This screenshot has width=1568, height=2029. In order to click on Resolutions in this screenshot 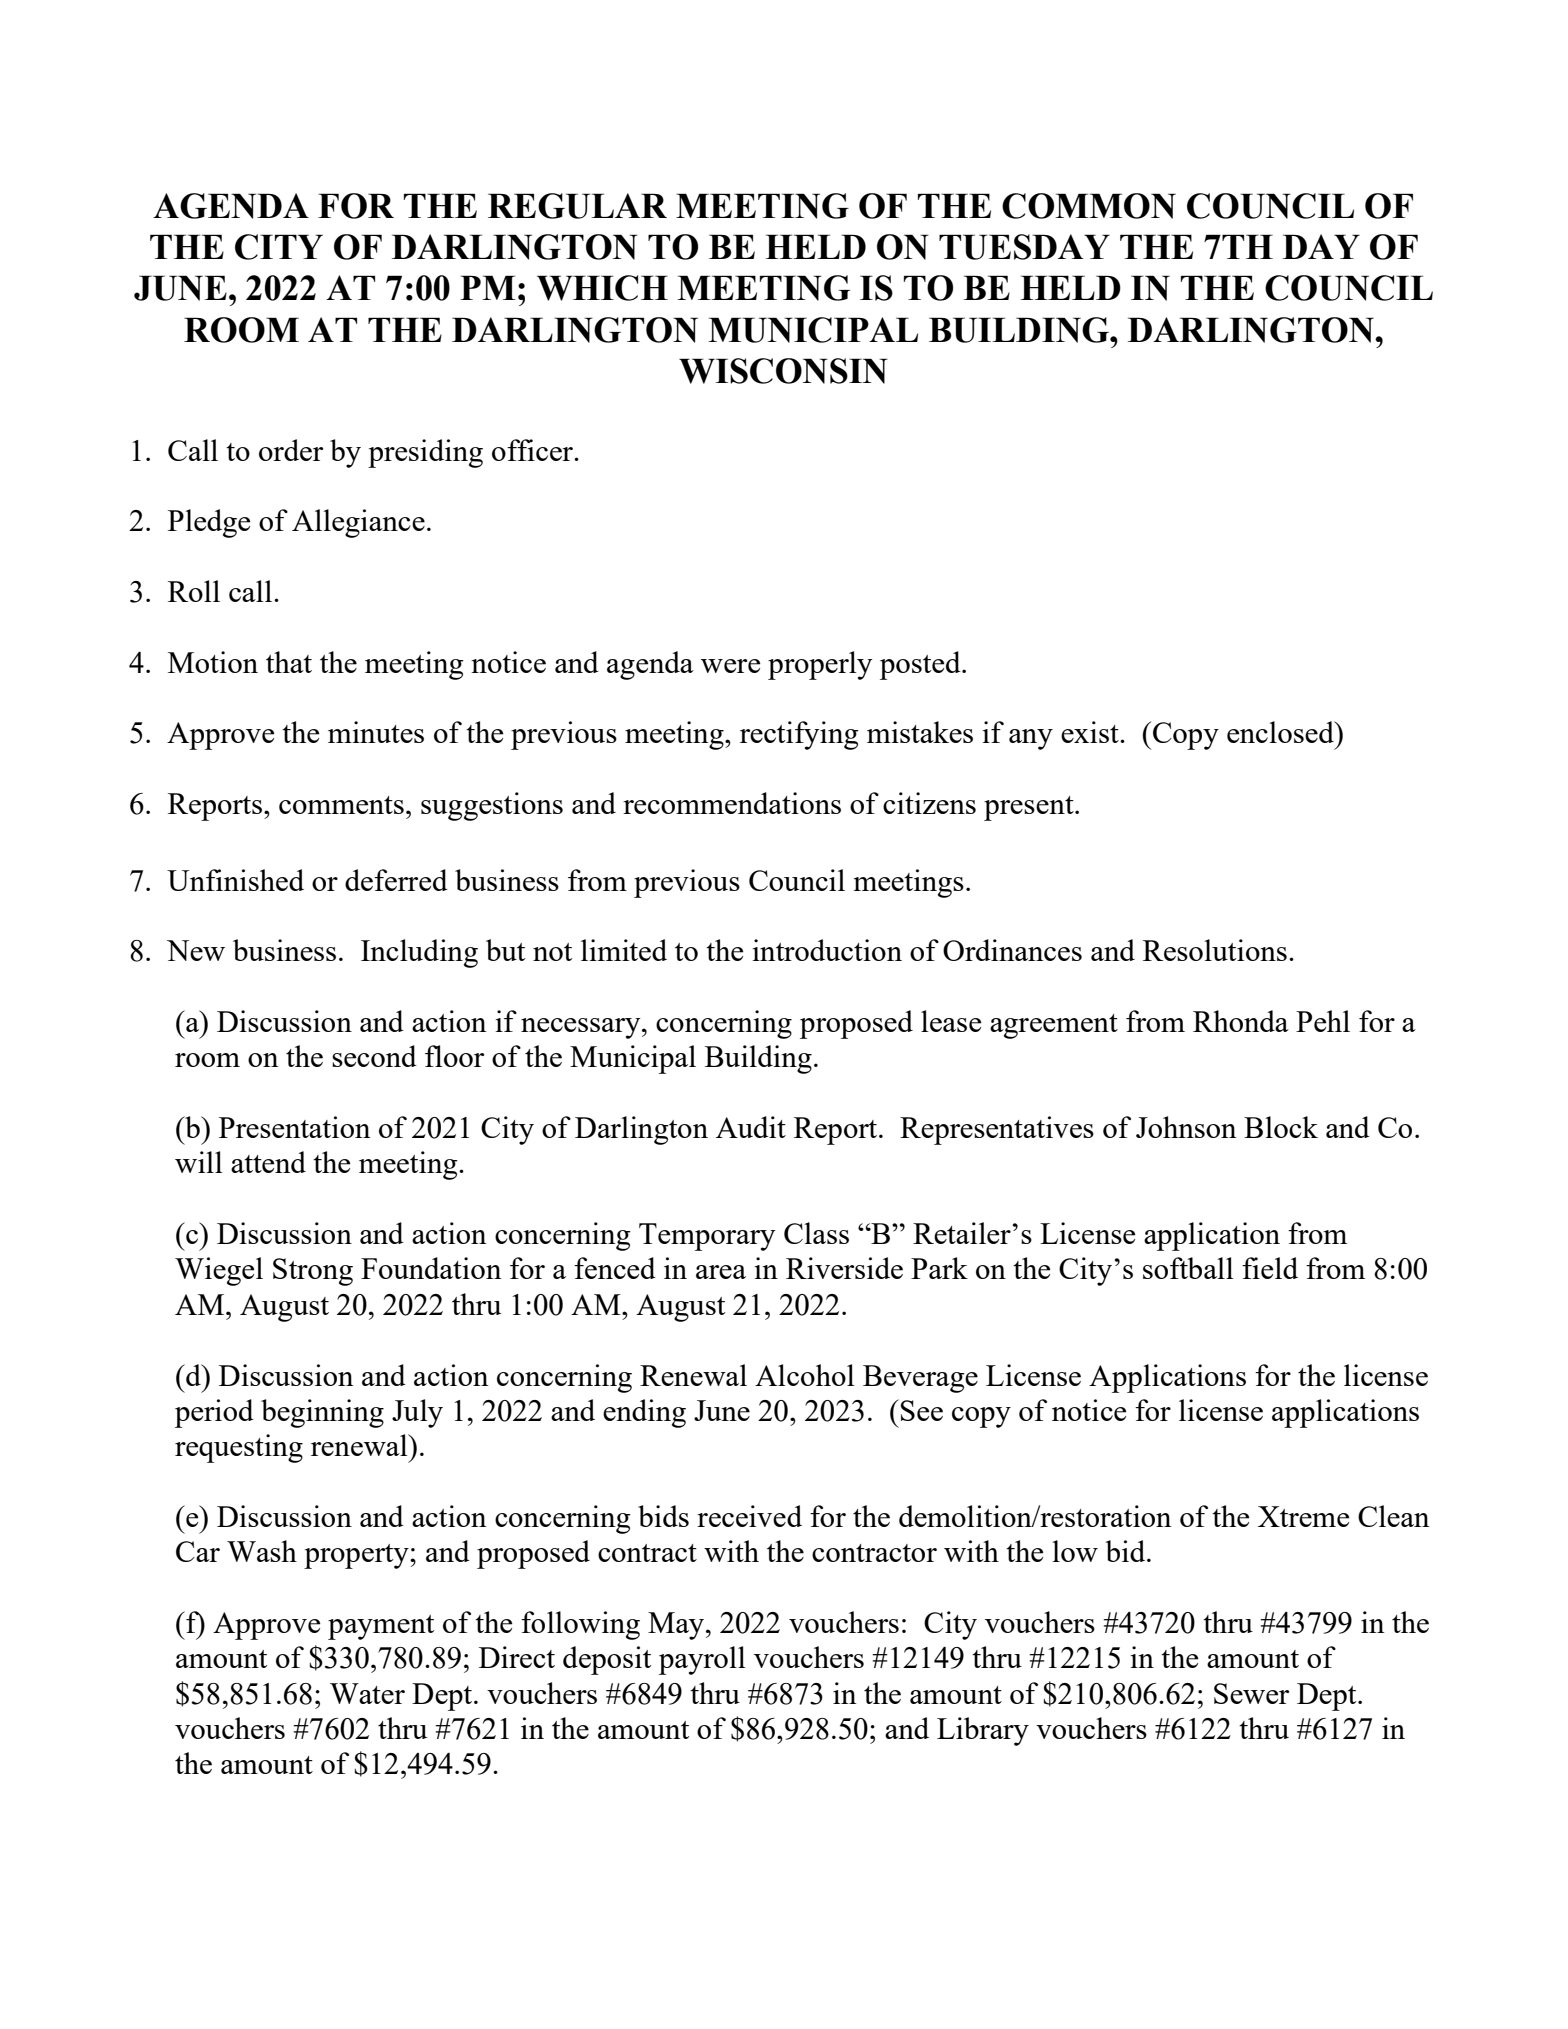, I will do `click(1215, 950)`.
